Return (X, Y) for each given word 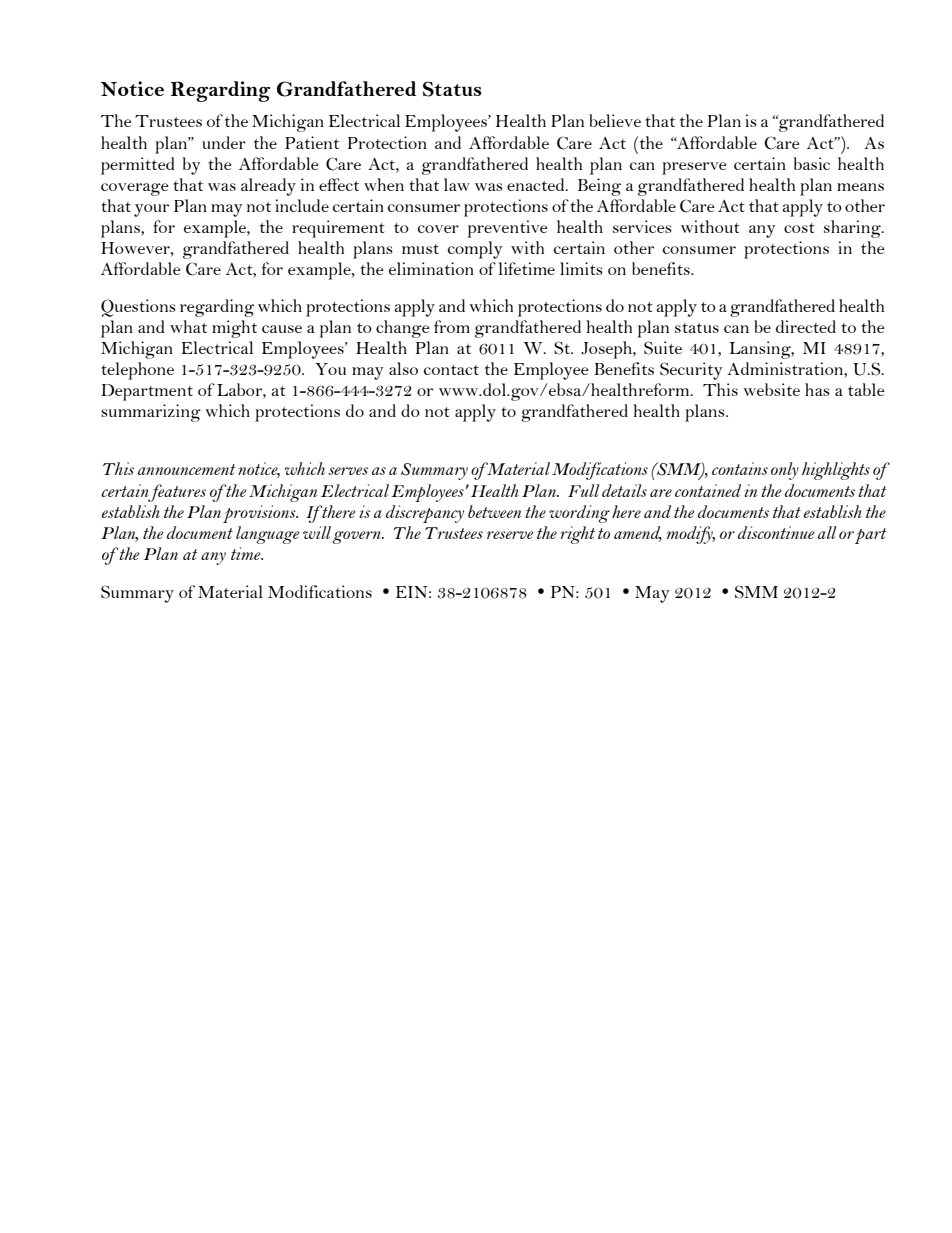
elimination (431, 268)
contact (451, 370)
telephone (137, 371)
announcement (186, 469)
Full (583, 490)
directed (806, 326)
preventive (507, 229)
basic (812, 163)
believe (615, 120)
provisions (260, 514)
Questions (138, 308)
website (772, 389)
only (785, 471)
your (151, 210)
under (224, 142)
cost (799, 228)
